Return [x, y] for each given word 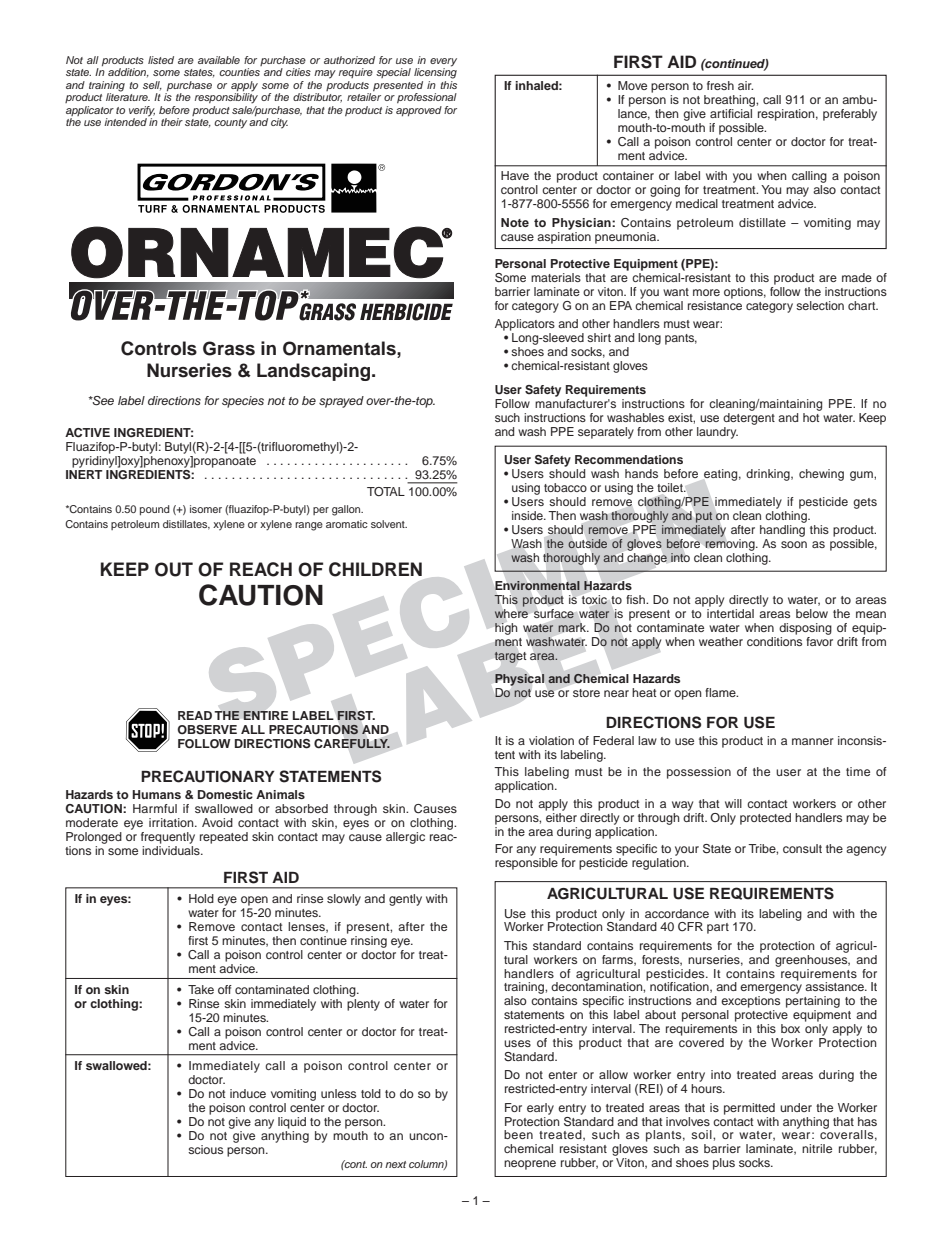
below [812, 613]
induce [248, 1093]
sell [152, 85]
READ [195, 715]
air [745, 85]
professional [427, 98]
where [511, 612]
